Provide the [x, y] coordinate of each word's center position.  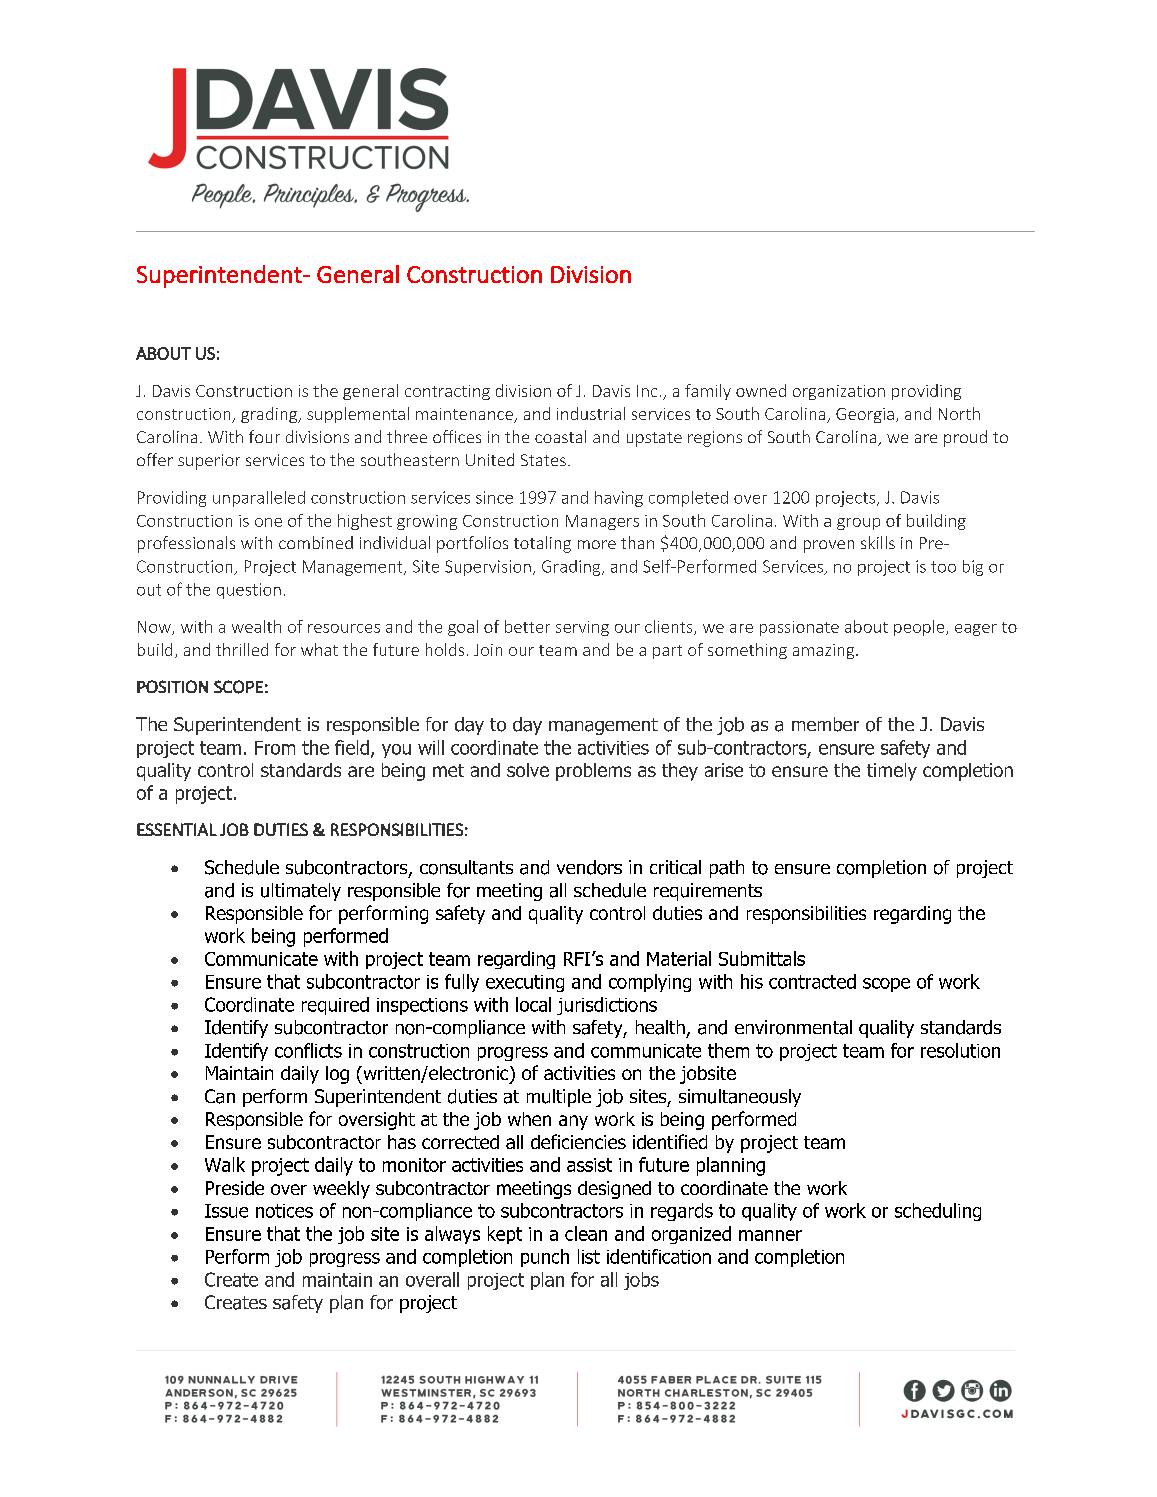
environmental [793, 1027]
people [920, 628]
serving [582, 628]
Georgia [865, 415]
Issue [226, 1211]
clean [586, 1233]
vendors [589, 867]
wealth [256, 626]
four [264, 436]
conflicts [308, 1050]
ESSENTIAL [177, 829]
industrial [591, 413]
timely [892, 772]
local [533, 1004]
